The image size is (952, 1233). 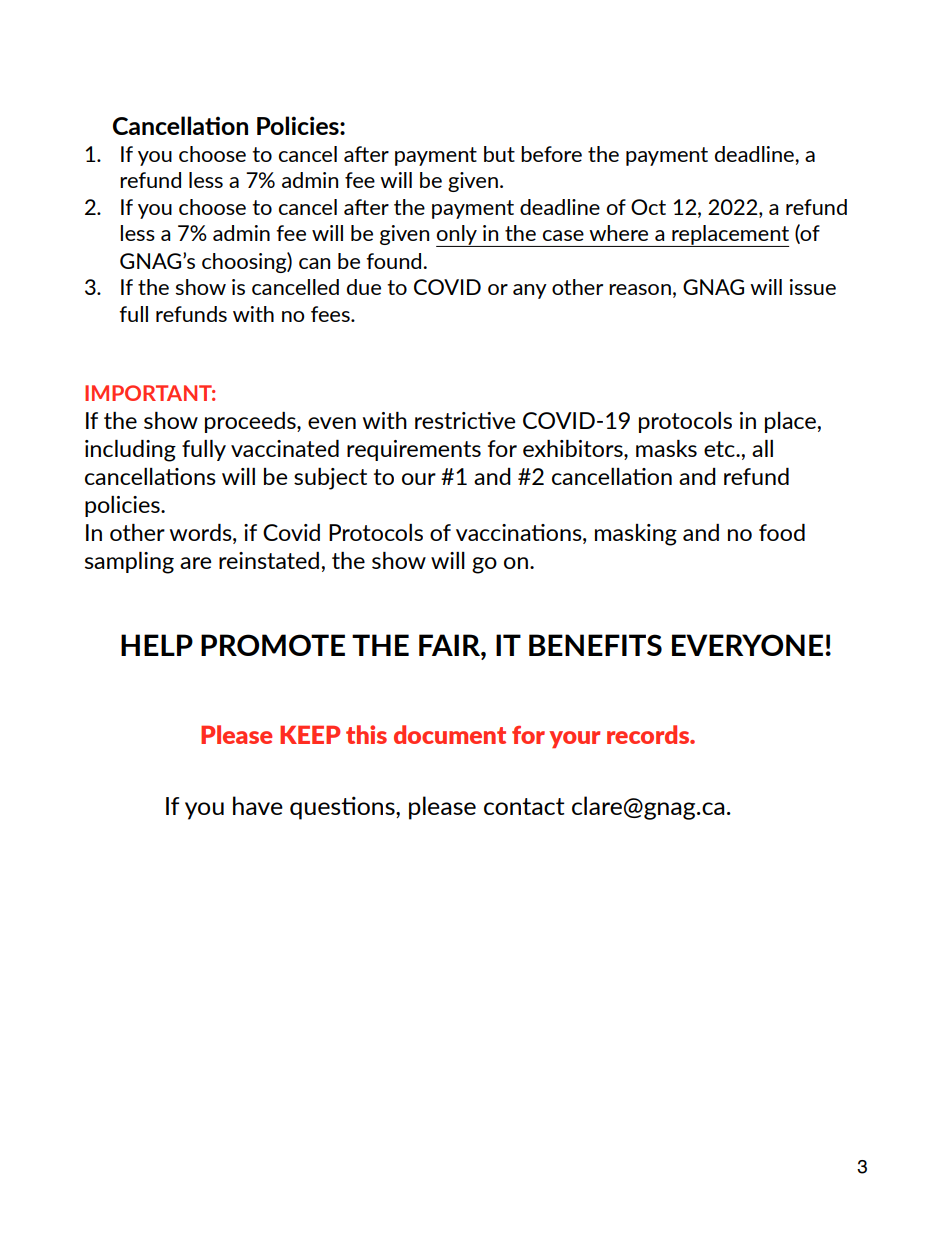 I want to click on have, so click(x=258, y=805).
